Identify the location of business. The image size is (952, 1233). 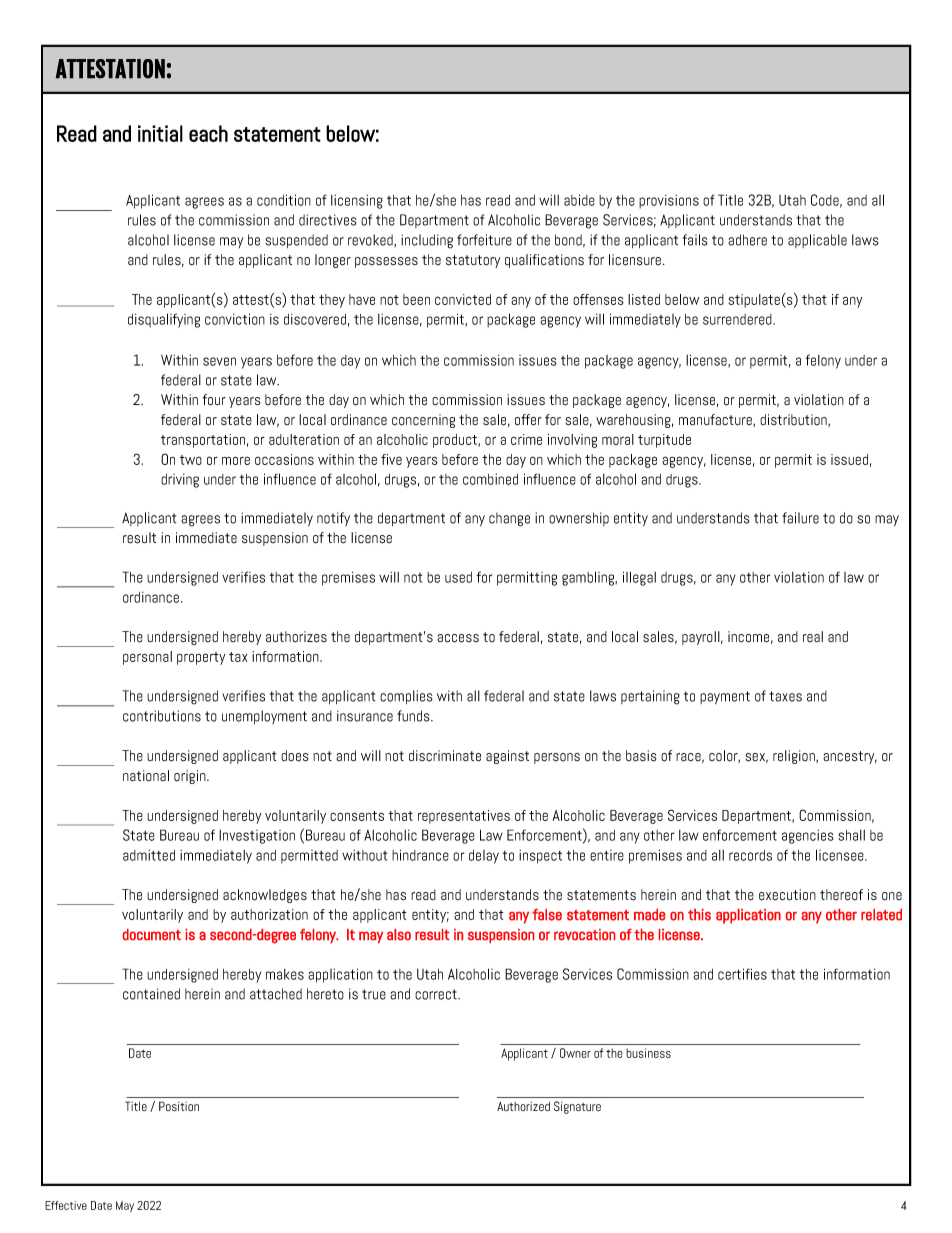
(648, 1053).
